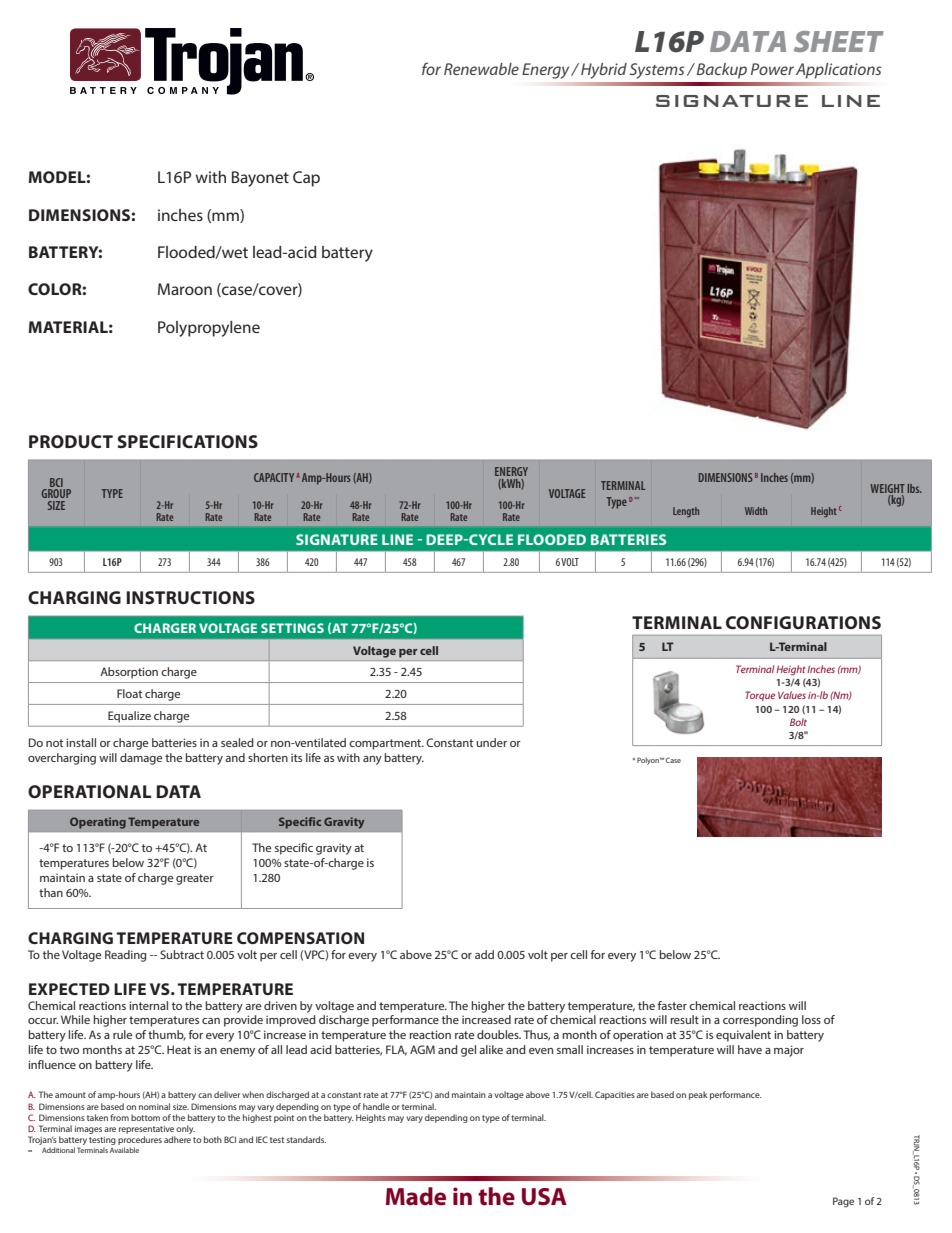  I want to click on procedures, so click(140, 1140).
